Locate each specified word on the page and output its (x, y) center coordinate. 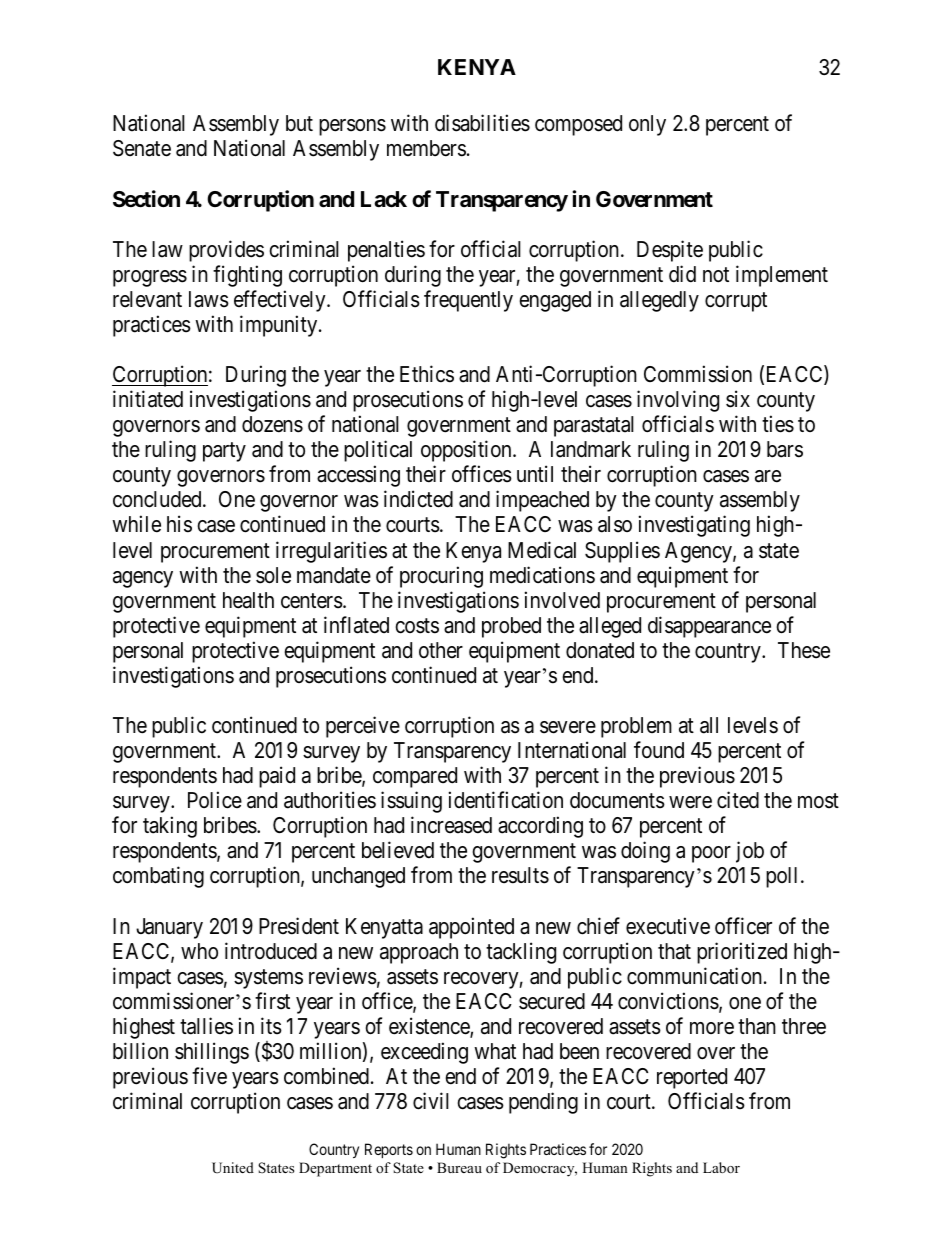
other (441, 650)
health (248, 600)
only (647, 125)
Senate (142, 148)
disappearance (709, 627)
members (426, 148)
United (233, 1168)
